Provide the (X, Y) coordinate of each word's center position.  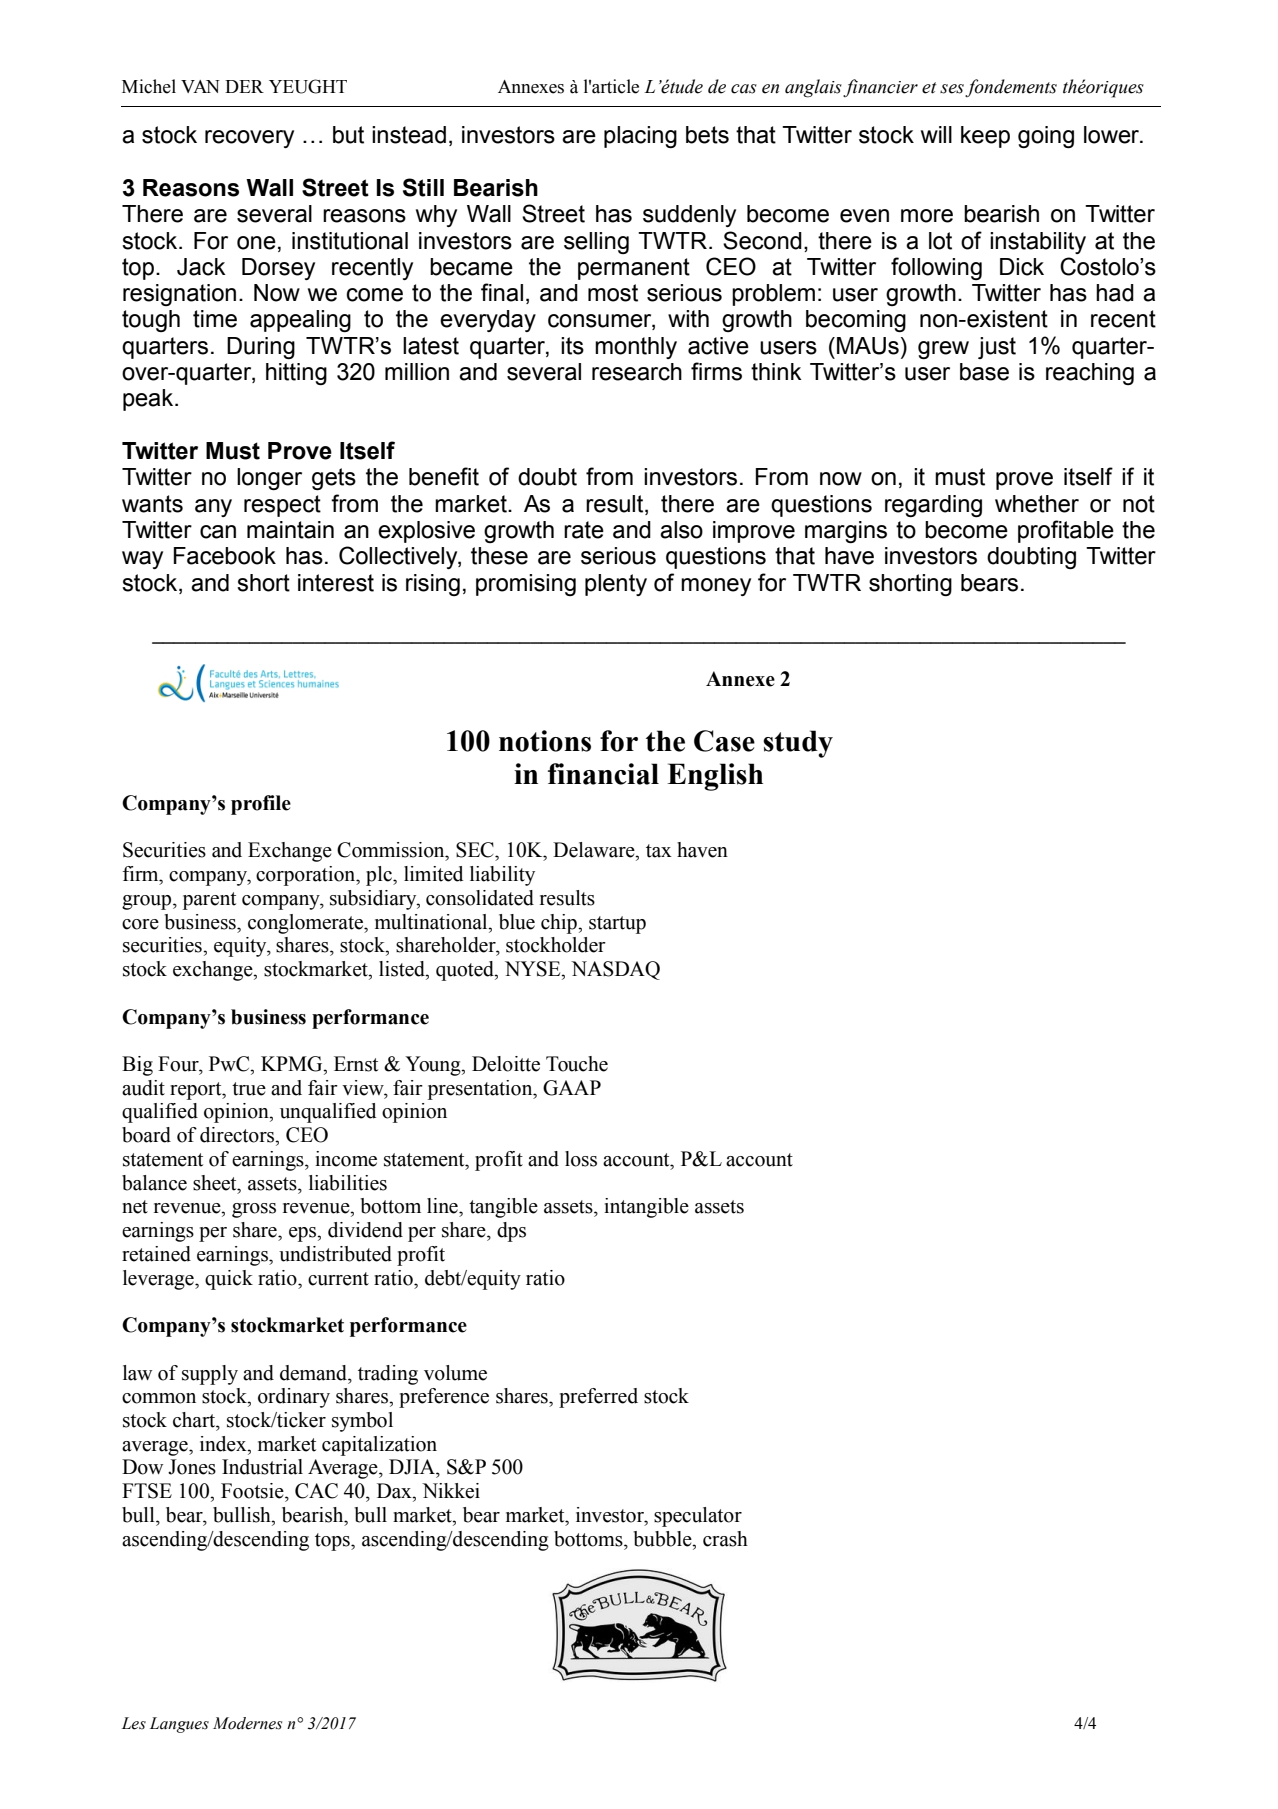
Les (134, 1723)
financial (603, 774)
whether (1037, 504)
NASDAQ (615, 970)
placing (640, 137)
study (798, 744)
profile (261, 805)
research (637, 372)
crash (725, 1539)
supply (210, 1375)
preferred (598, 1398)
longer (269, 479)
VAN (200, 86)
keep (985, 137)
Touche (577, 1064)
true (249, 1089)
